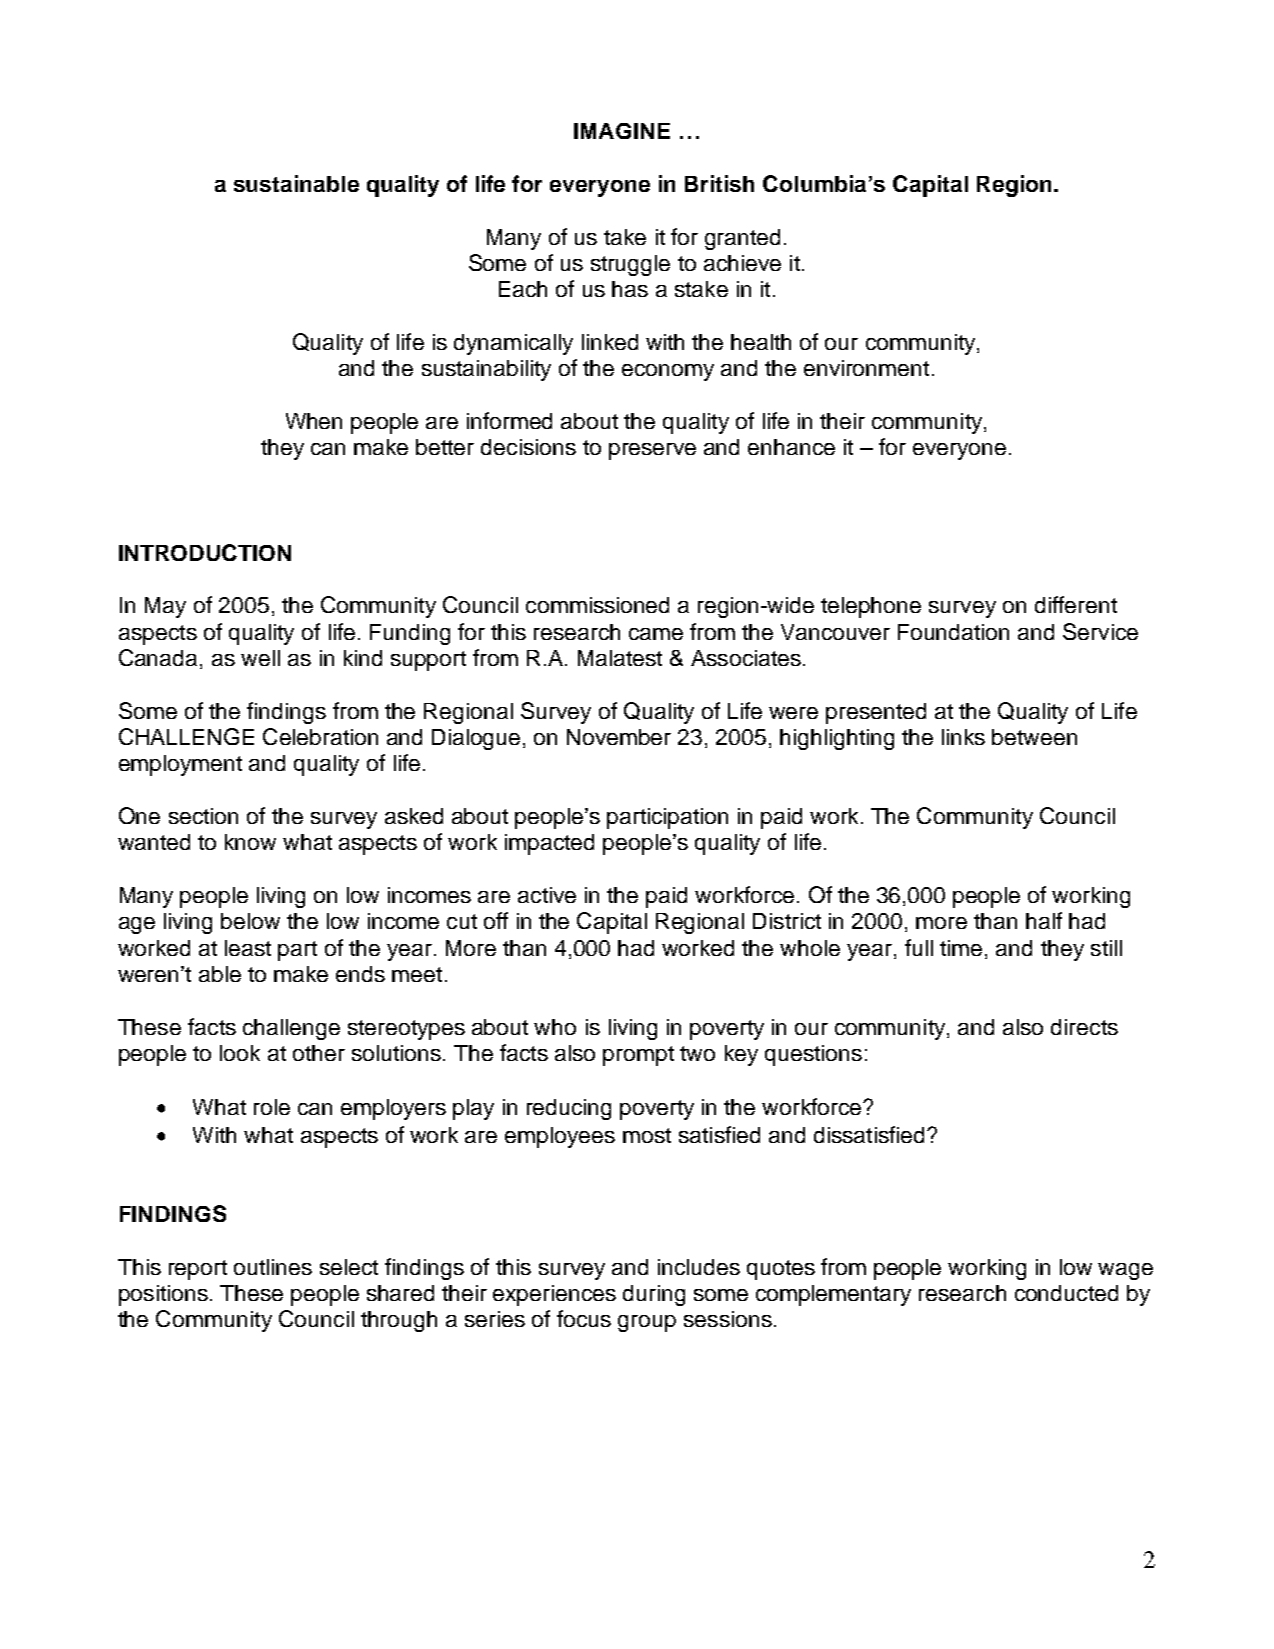 This image has height=1649, width=1274. Describe the element at coordinates (652, 451) in the image. I see `preserve` at that location.
